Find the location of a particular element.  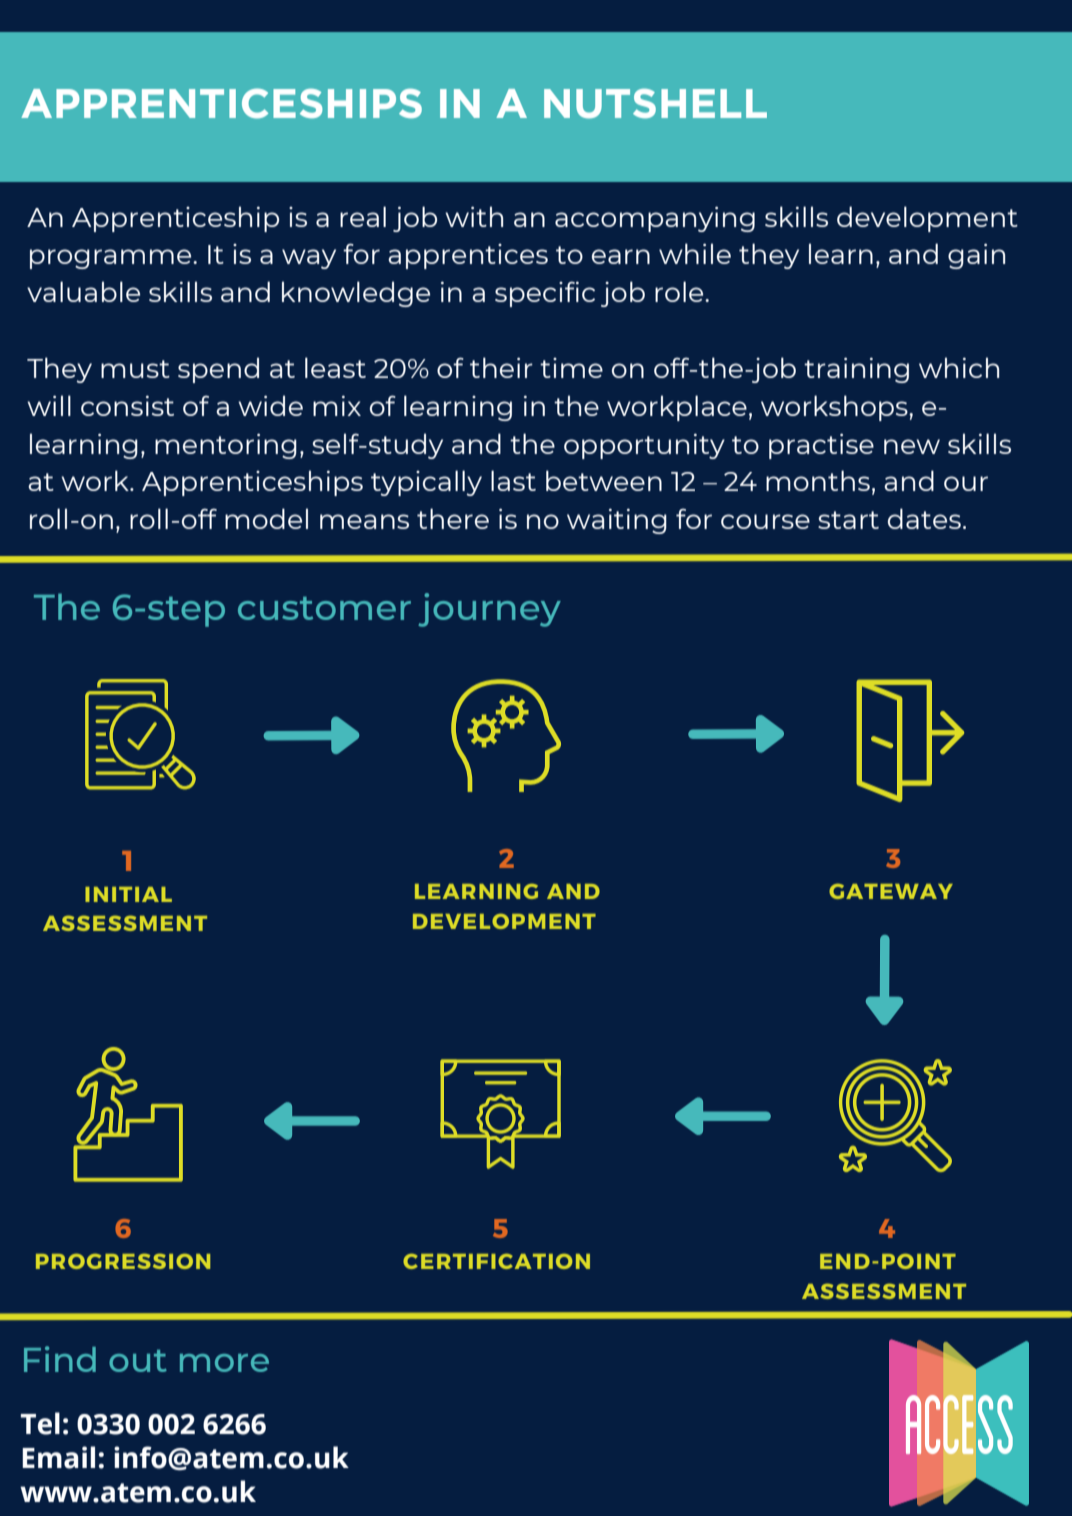

more is located at coordinates (224, 1363).
